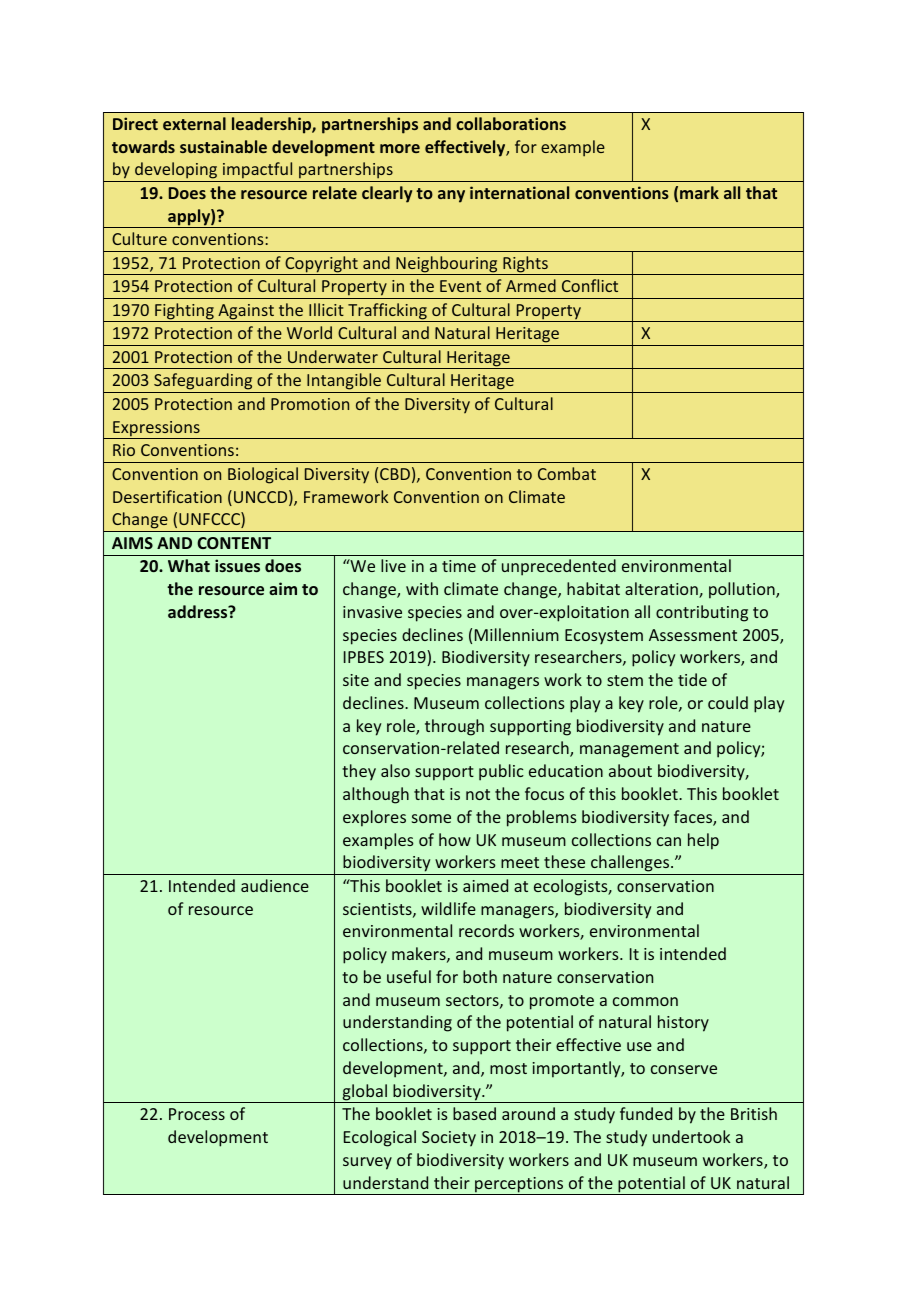  I want to click on more, so click(400, 148).
